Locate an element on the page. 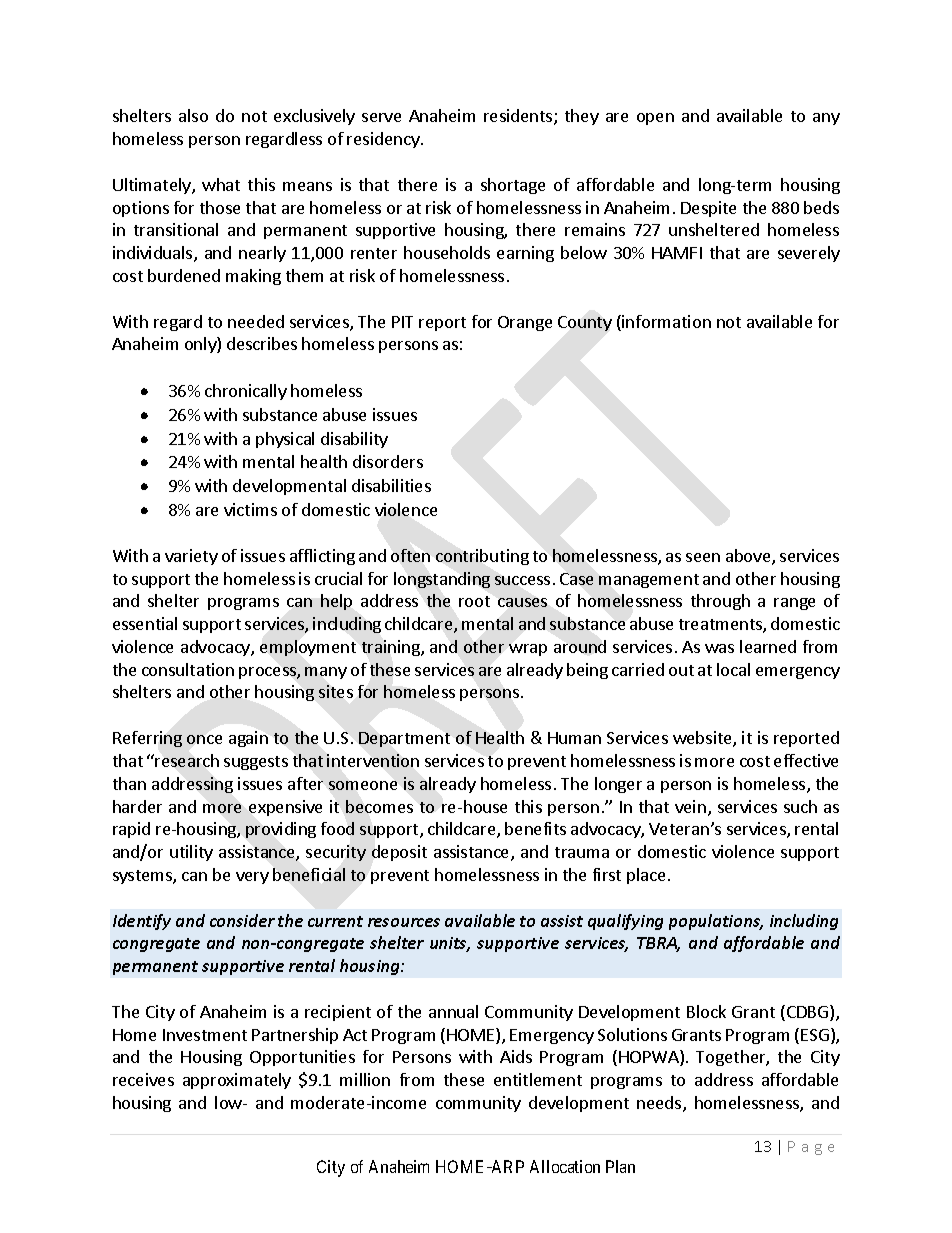 This document has width=952, height=1233. consider is located at coordinates (242, 920).
